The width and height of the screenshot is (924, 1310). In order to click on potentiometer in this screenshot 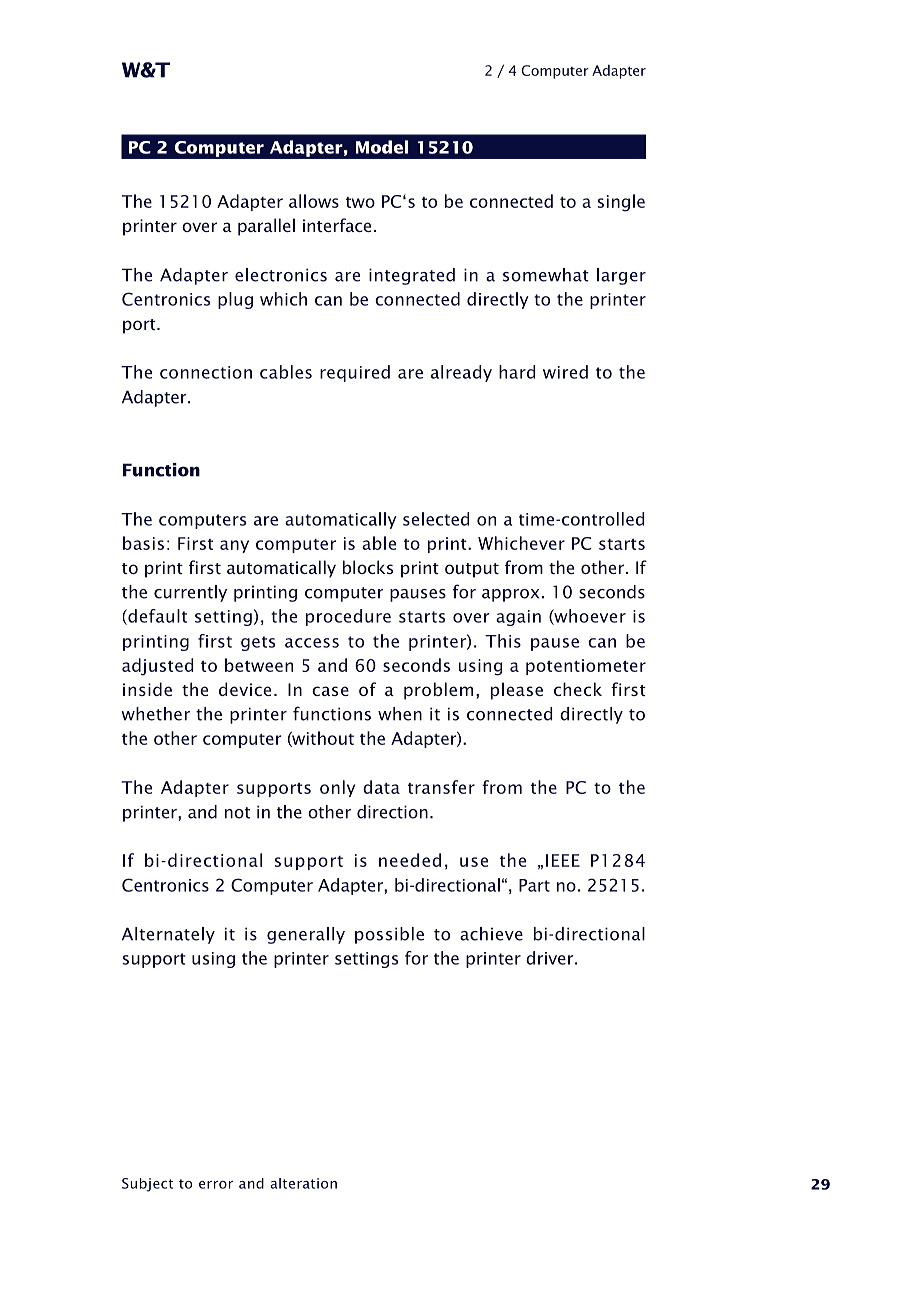, I will do `click(586, 667)`.
